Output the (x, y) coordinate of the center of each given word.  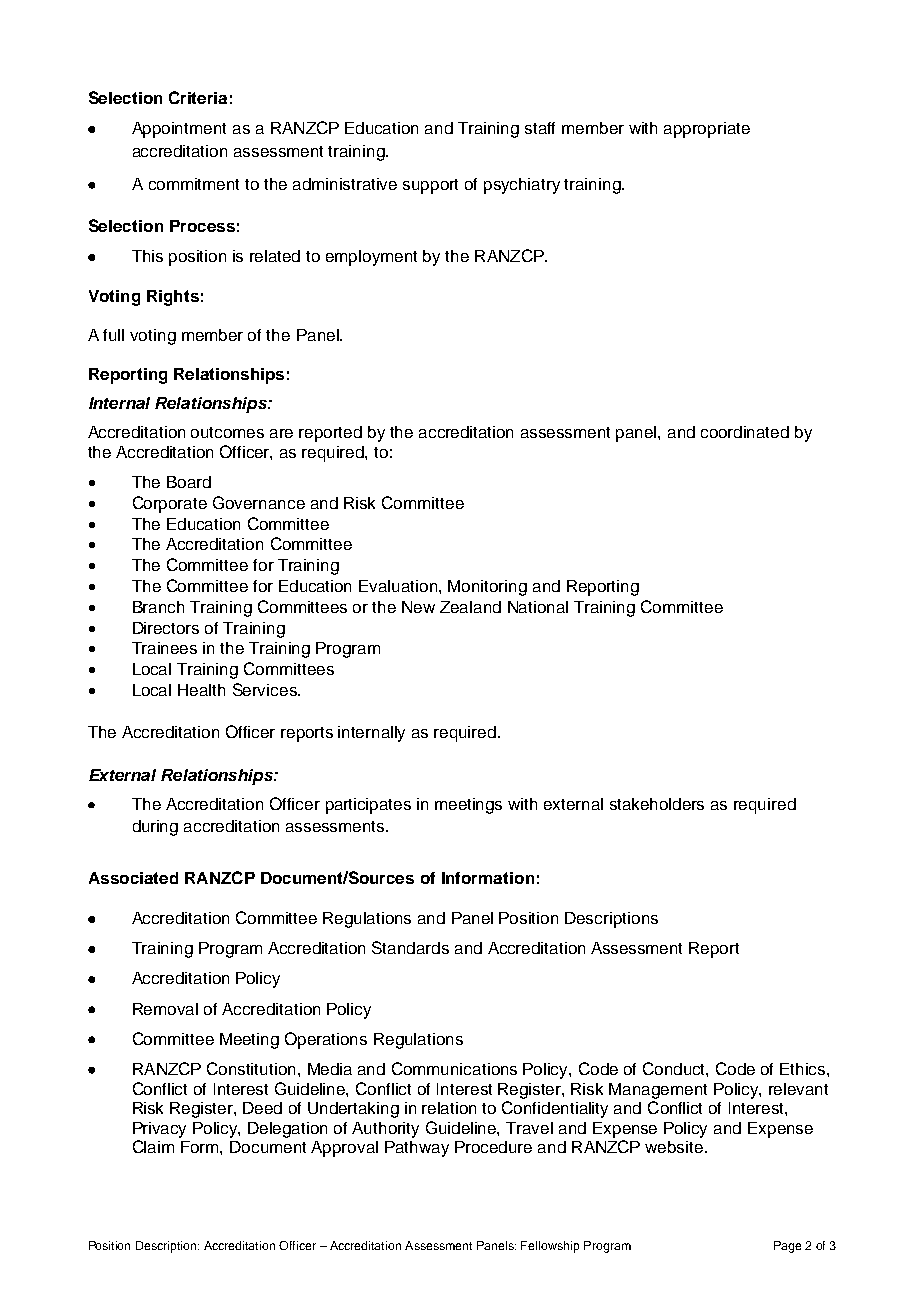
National (538, 607)
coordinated (745, 432)
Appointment (179, 130)
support (430, 186)
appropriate (707, 130)
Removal (165, 1009)
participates (368, 806)
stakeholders (657, 804)
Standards (410, 947)
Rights (173, 298)
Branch (158, 607)
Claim (153, 1146)
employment (371, 258)
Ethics (804, 1069)
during (155, 828)
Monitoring (487, 588)
